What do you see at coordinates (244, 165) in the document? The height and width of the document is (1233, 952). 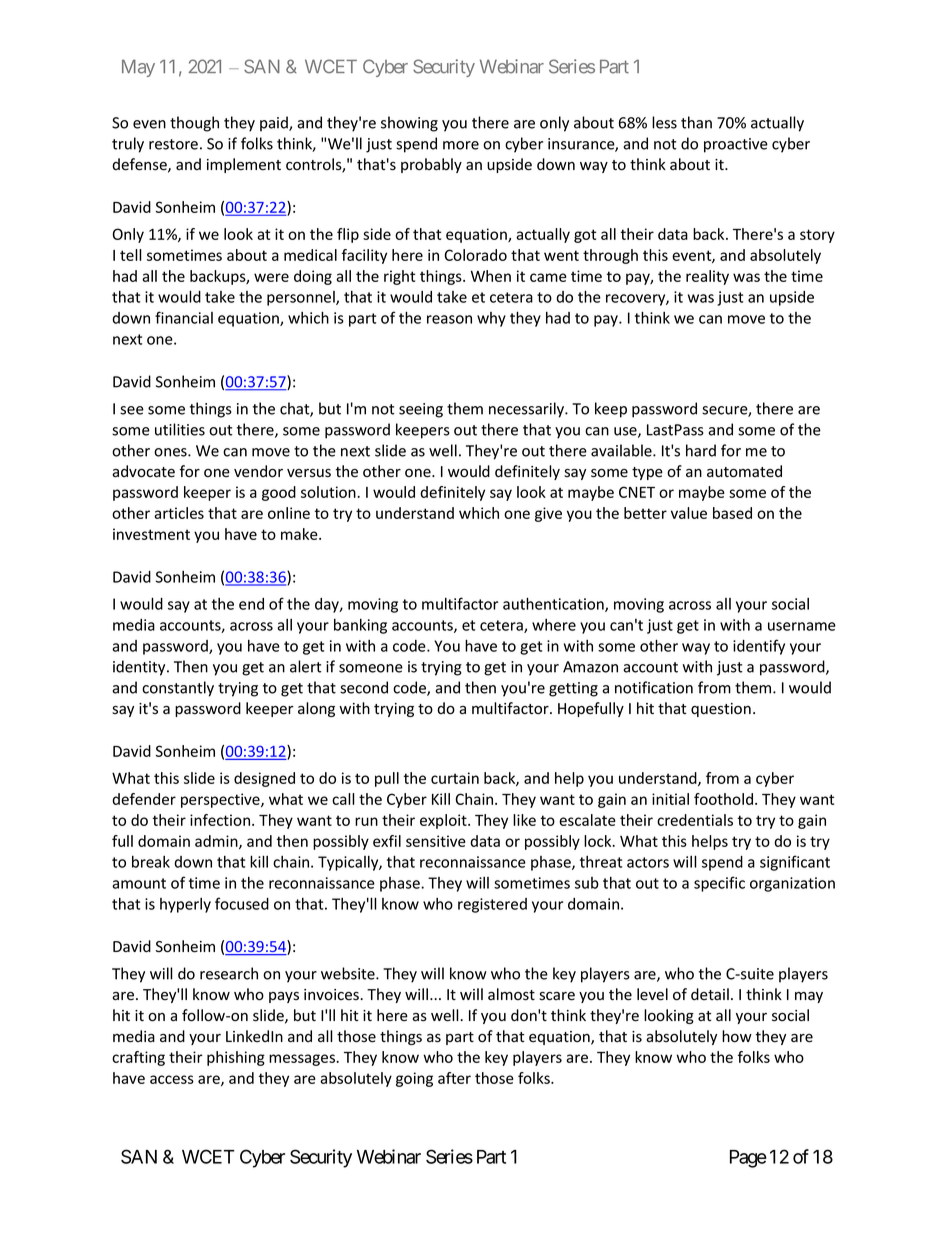 I see `implement` at bounding box center [244, 165].
